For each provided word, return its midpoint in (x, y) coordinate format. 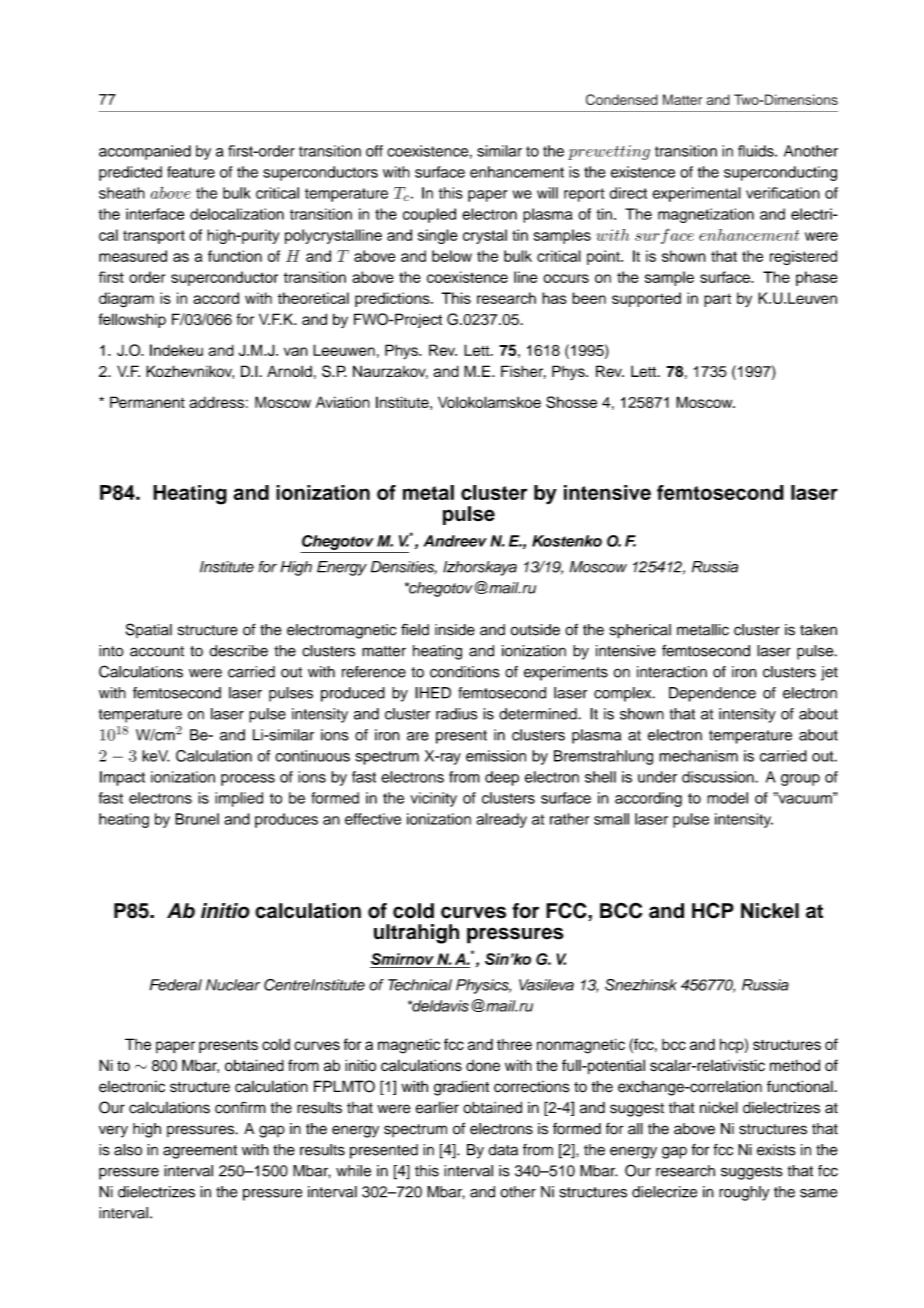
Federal (176, 985)
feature (191, 172)
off (374, 151)
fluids (757, 151)
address (216, 402)
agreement (200, 1152)
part (717, 300)
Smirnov (402, 959)
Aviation (343, 402)
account (157, 651)
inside (455, 630)
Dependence (712, 694)
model (727, 798)
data (503, 1150)
